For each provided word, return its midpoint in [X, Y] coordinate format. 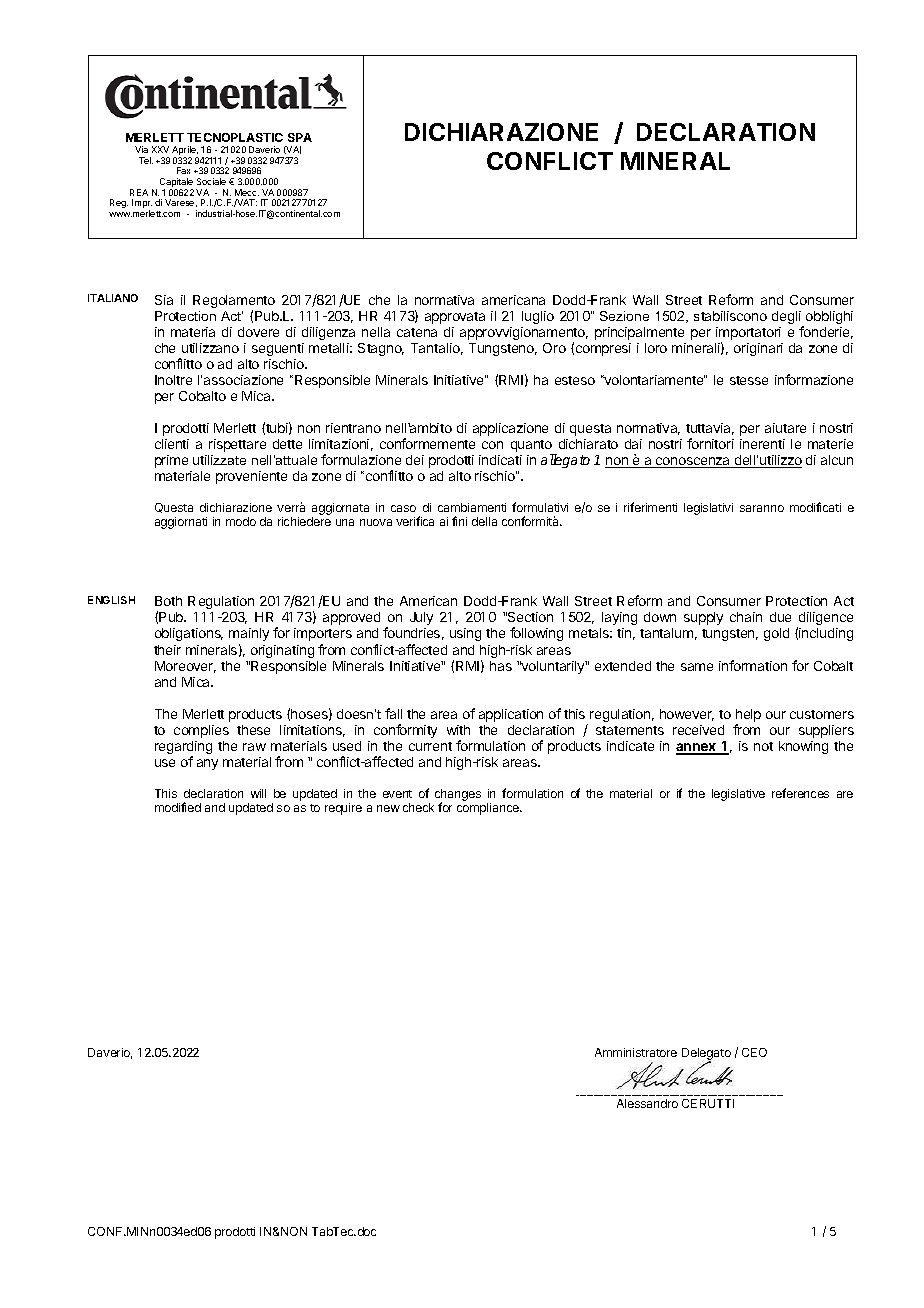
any [207, 764]
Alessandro [647, 1103]
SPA [300, 137]
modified [178, 807]
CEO [754, 1052]
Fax [183, 170]
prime [171, 461]
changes [458, 796]
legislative [738, 795]
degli [787, 319]
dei [415, 460]
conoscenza [693, 462]
